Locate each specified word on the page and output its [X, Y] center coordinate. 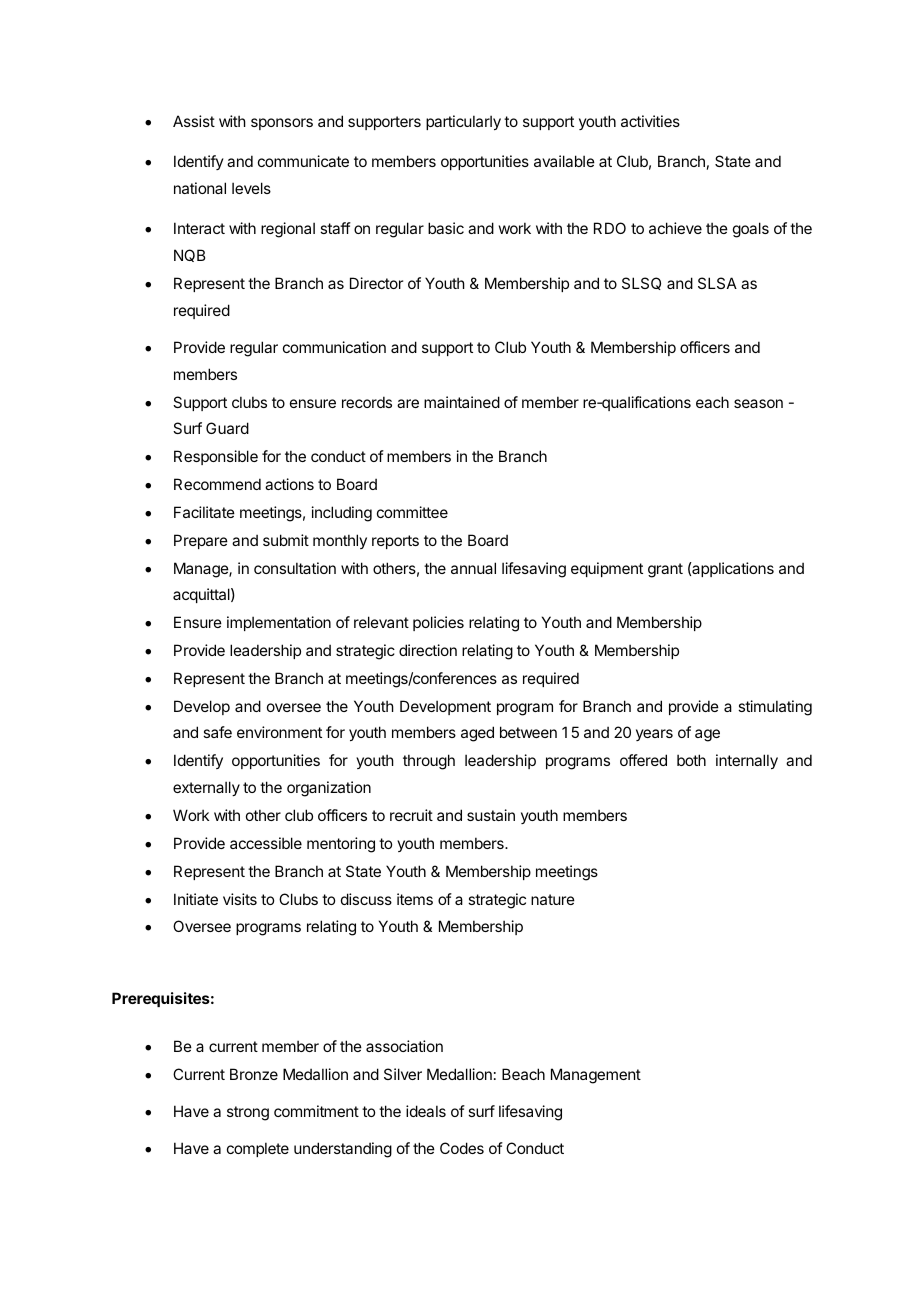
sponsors [282, 124]
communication [334, 347]
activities [650, 121]
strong [248, 1113]
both [691, 760]
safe [217, 732]
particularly [463, 122]
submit [286, 540]
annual [473, 568]
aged [477, 734]
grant [665, 570]
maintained [462, 402]
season [758, 403]
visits [240, 899]
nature [553, 899]
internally [747, 761]
